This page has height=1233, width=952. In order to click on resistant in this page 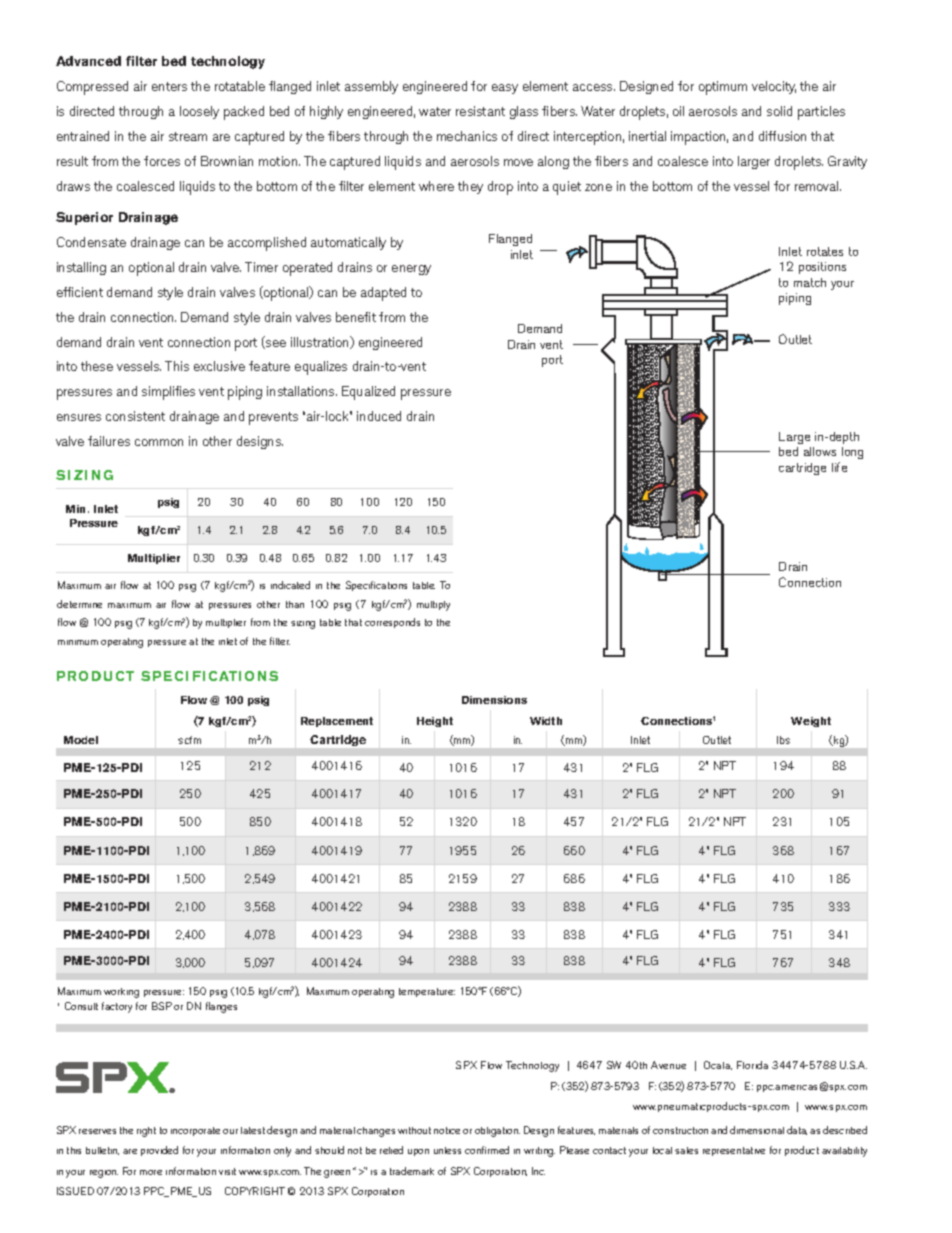, I will do `click(480, 111)`.
